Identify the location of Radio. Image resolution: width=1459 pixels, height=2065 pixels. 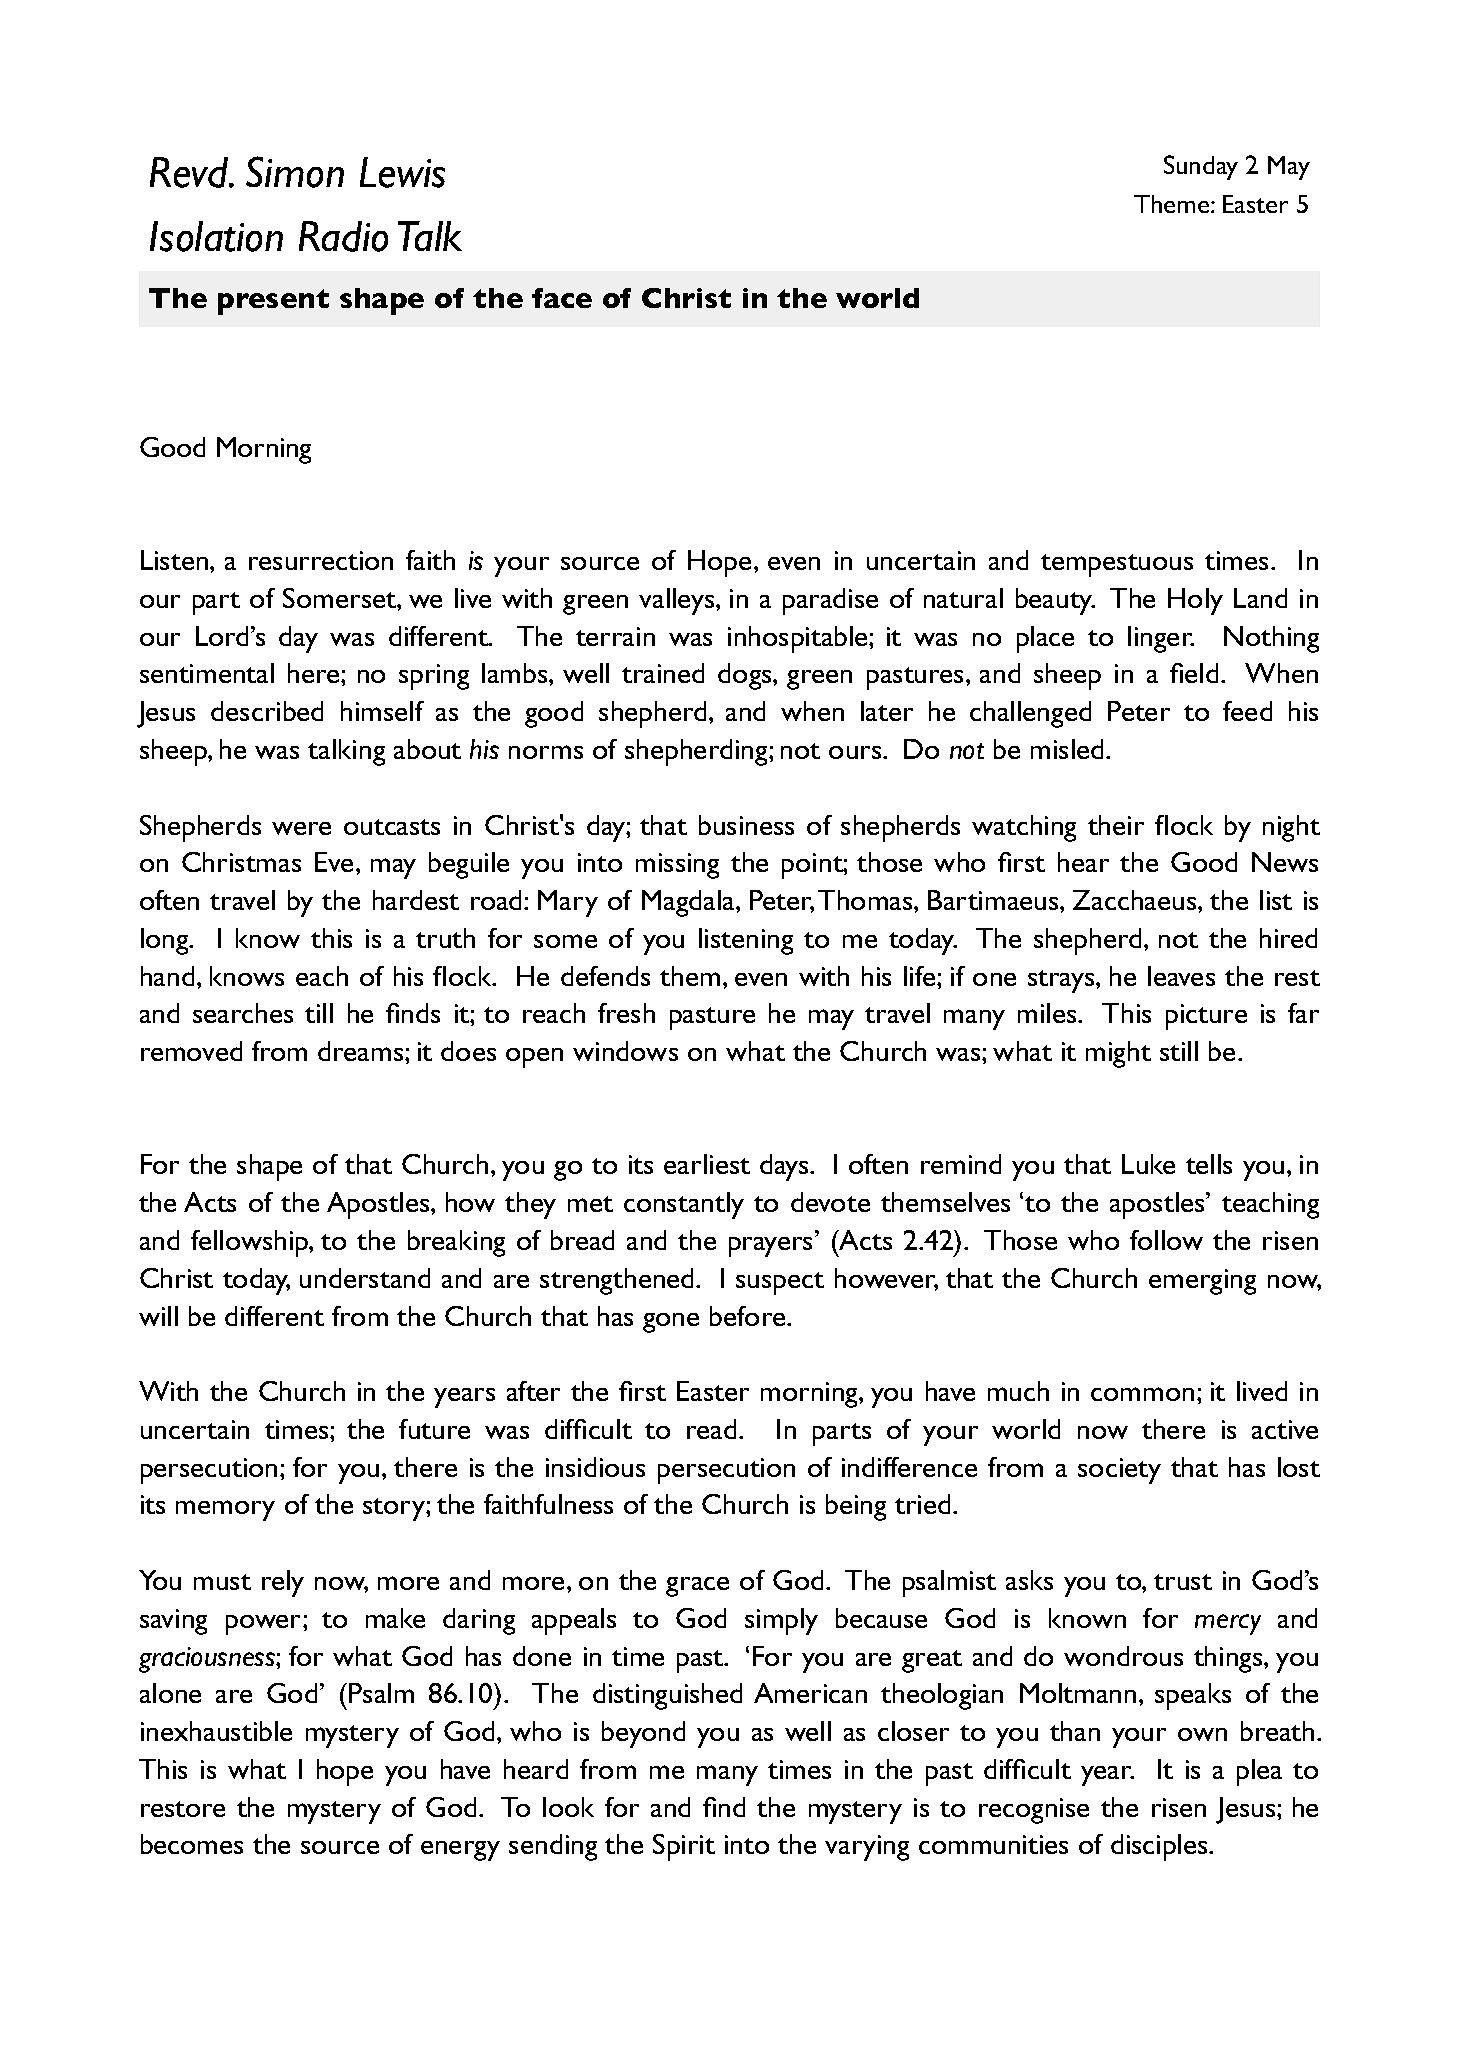
(343, 236).
